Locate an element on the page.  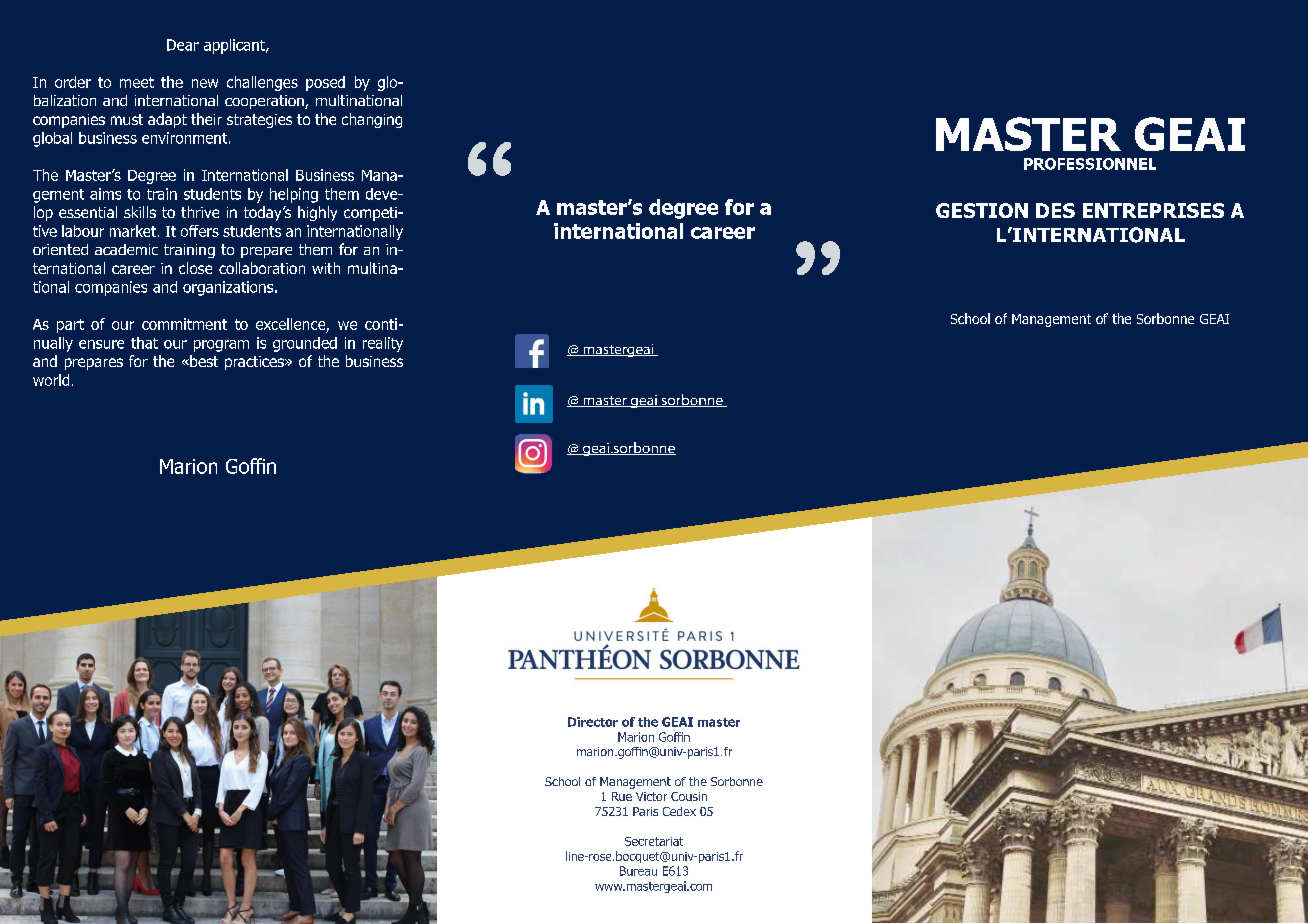
reality is located at coordinates (383, 344).
